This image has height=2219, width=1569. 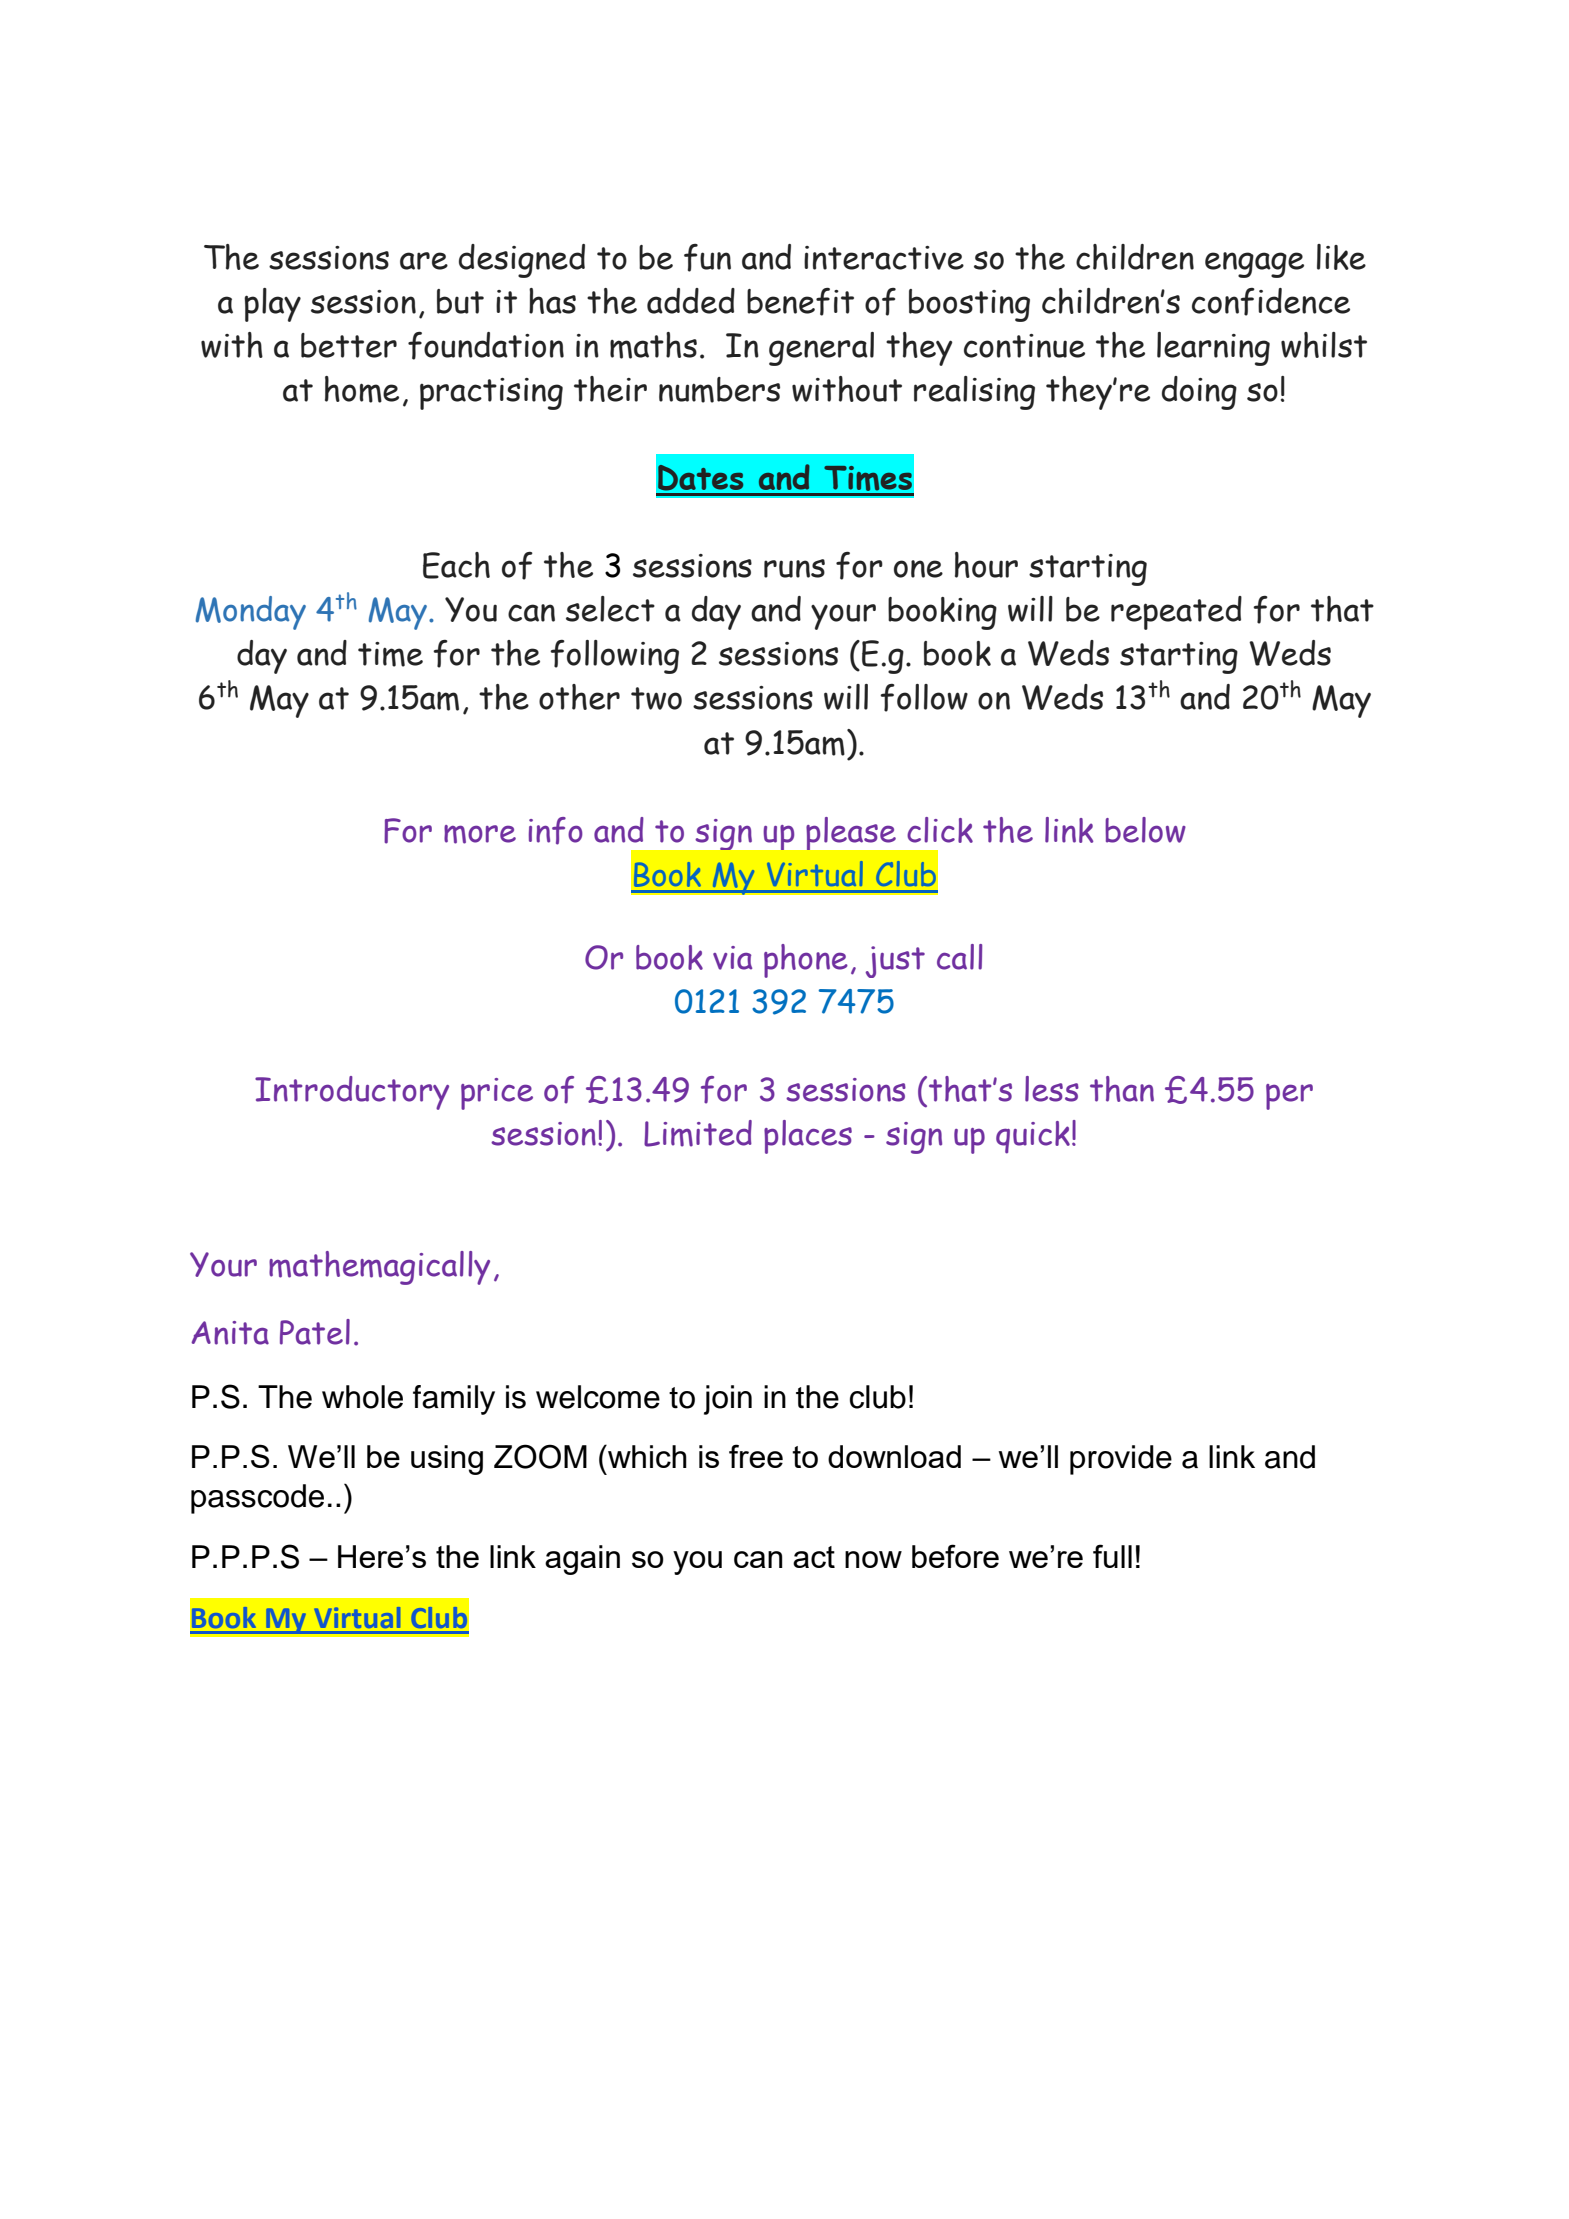 I want to click on confidence, so click(x=1271, y=302).
